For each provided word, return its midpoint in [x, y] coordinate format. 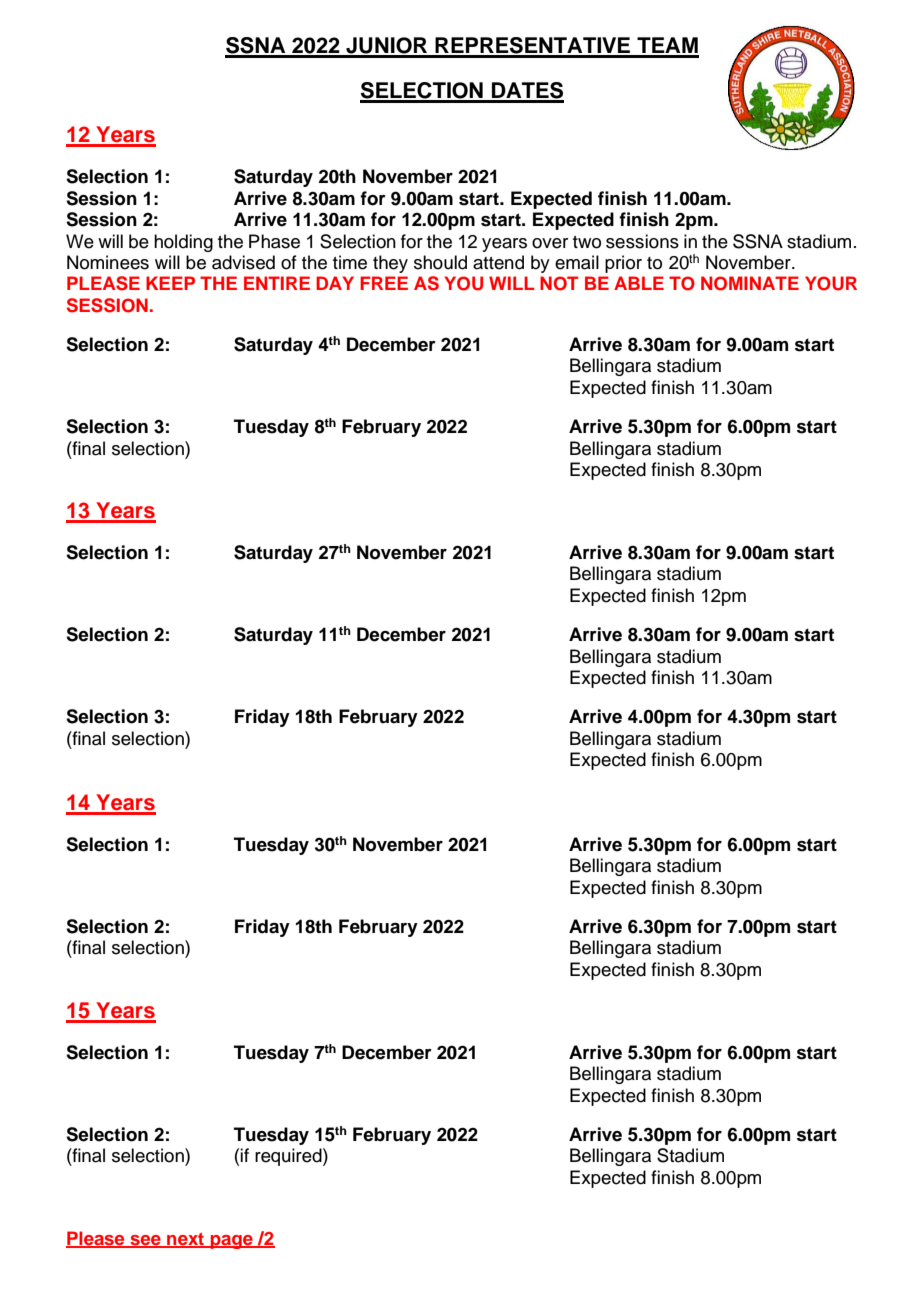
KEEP [170, 283]
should [440, 262]
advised [243, 262]
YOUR [831, 283]
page [231, 1242]
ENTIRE [277, 283]
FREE [384, 283]
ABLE [639, 283]
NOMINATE [750, 283]
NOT [559, 283]
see [145, 1241]
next [186, 1240]
